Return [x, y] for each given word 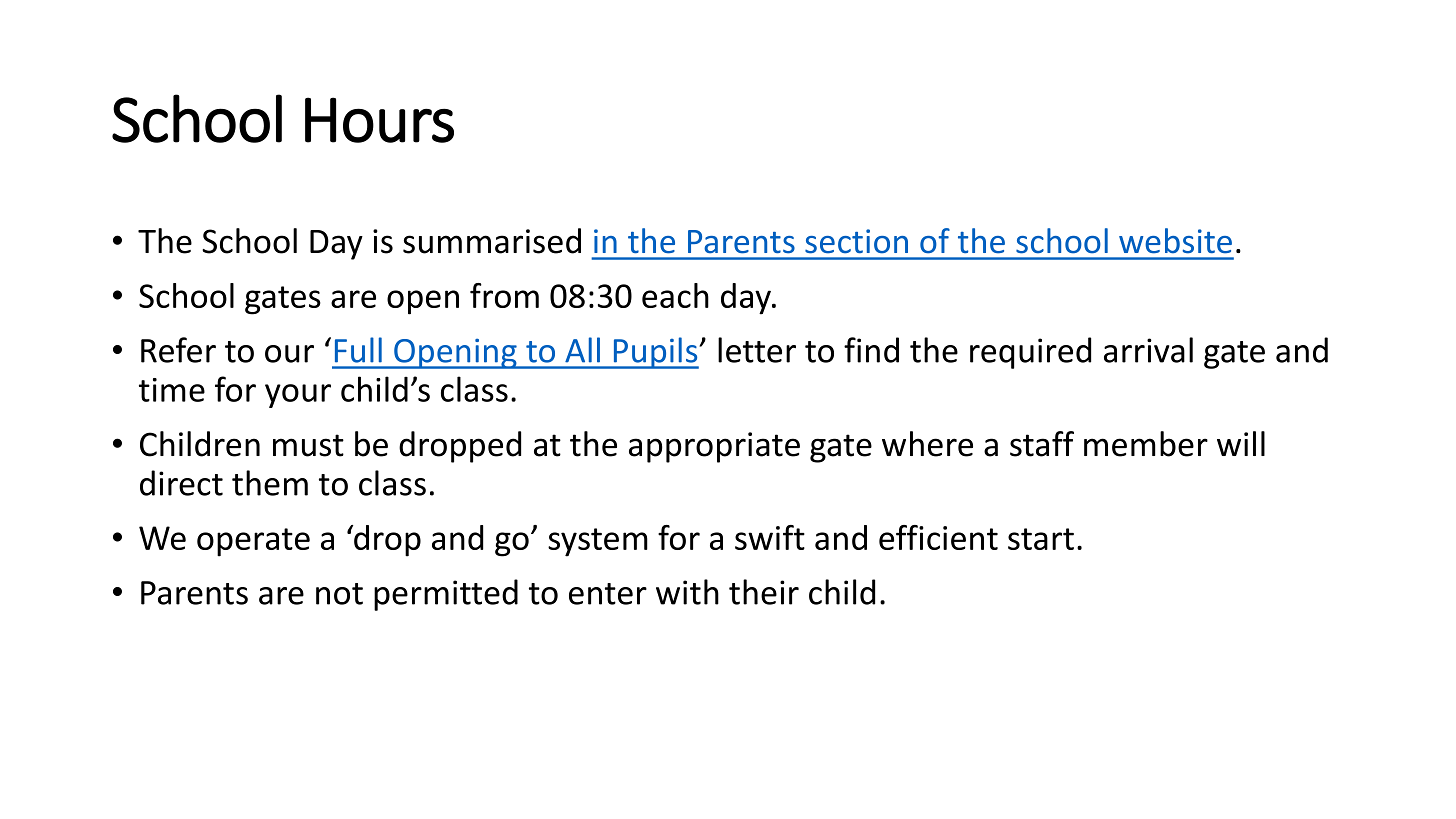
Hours [379, 120]
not [339, 594]
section [856, 241]
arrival [1148, 350]
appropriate [714, 447]
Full [358, 350]
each [675, 295]
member [1146, 444]
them [270, 483]
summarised [492, 241]
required [1030, 353]
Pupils [655, 353]
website [1175, 241]
